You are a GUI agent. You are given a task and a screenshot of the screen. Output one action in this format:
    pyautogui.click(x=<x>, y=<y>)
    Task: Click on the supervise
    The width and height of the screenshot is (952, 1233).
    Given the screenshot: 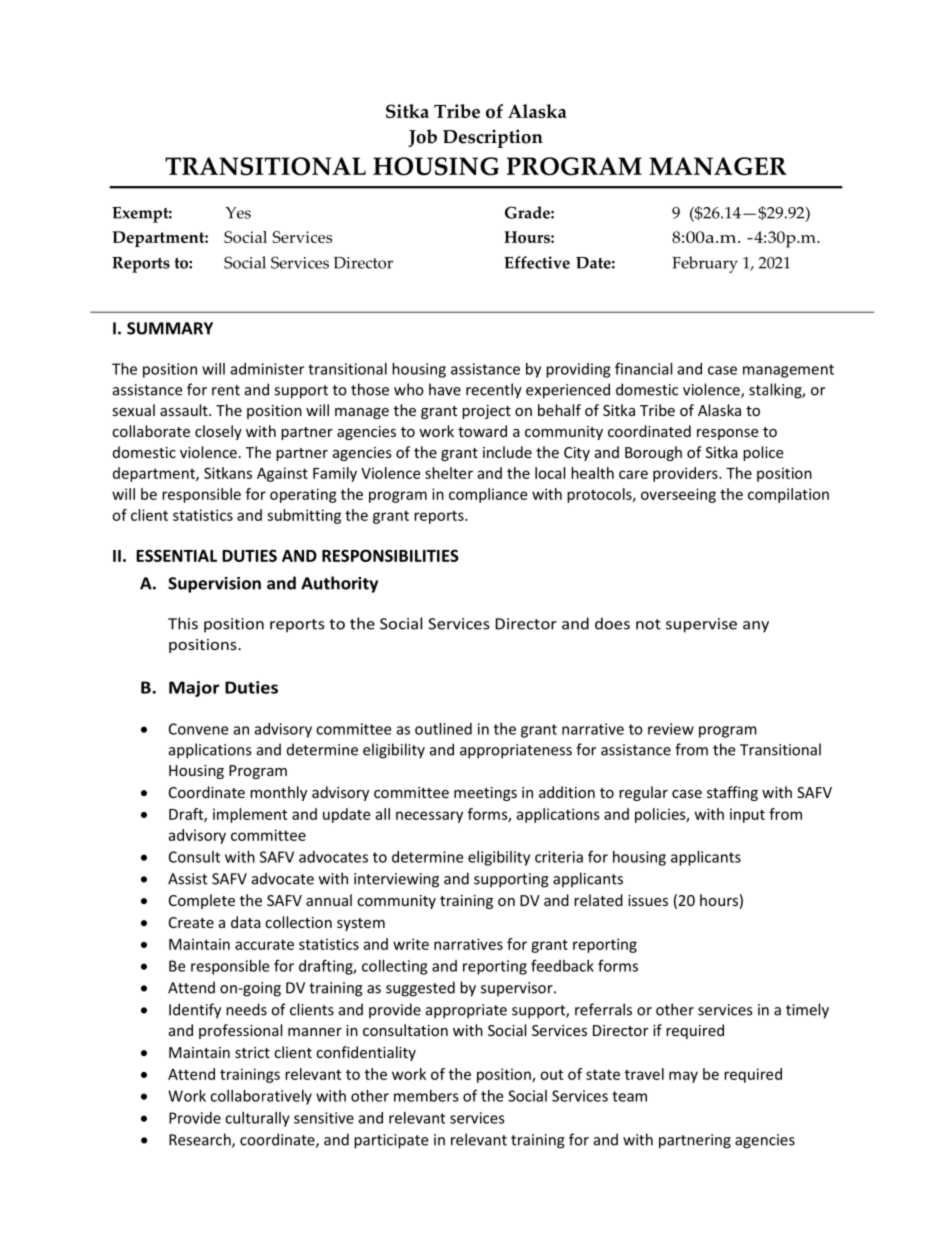 What is the action you would take?
    pyautogui.click(x=701, y=625)
